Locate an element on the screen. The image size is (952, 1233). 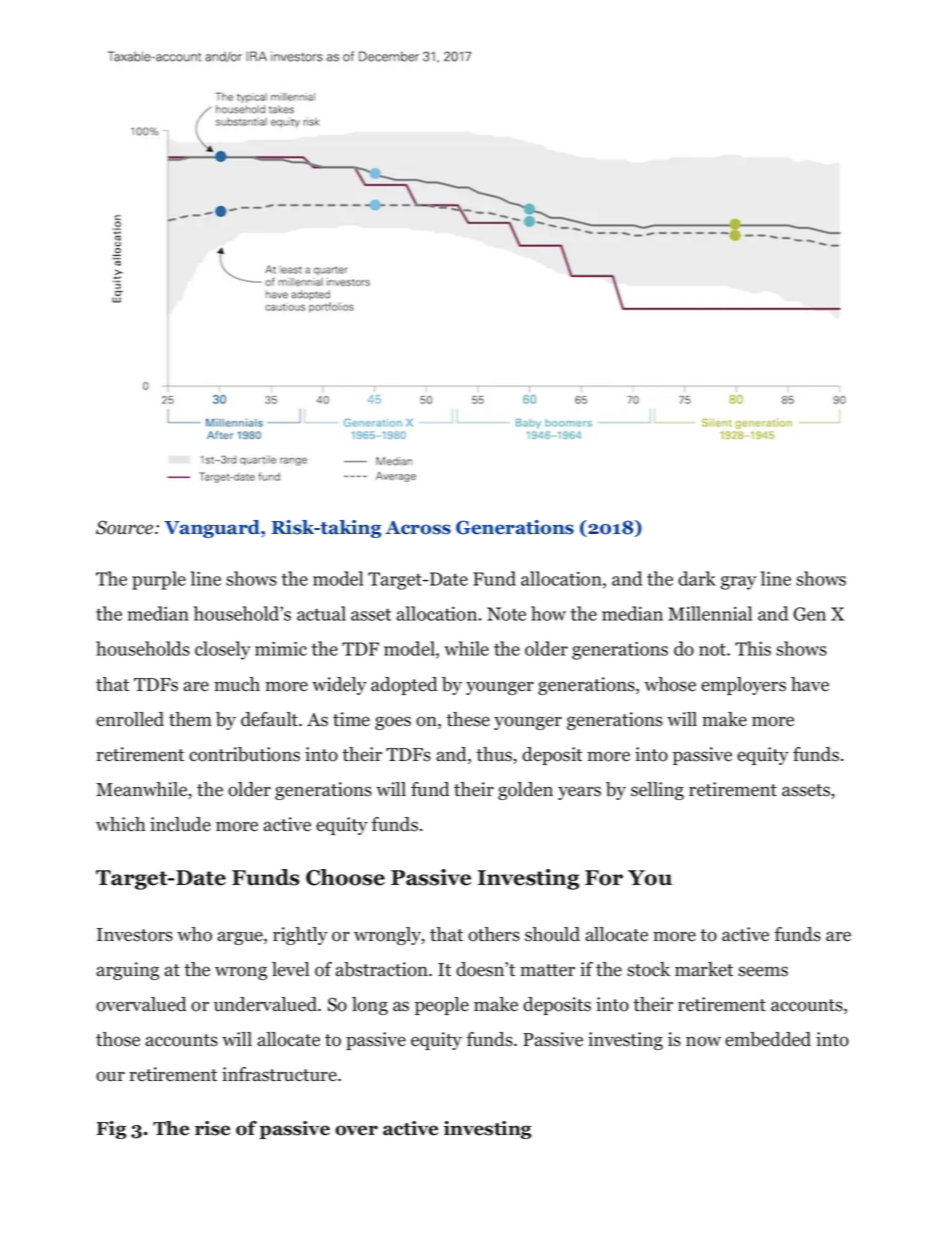
dark is located at coordinates (697, 578).
